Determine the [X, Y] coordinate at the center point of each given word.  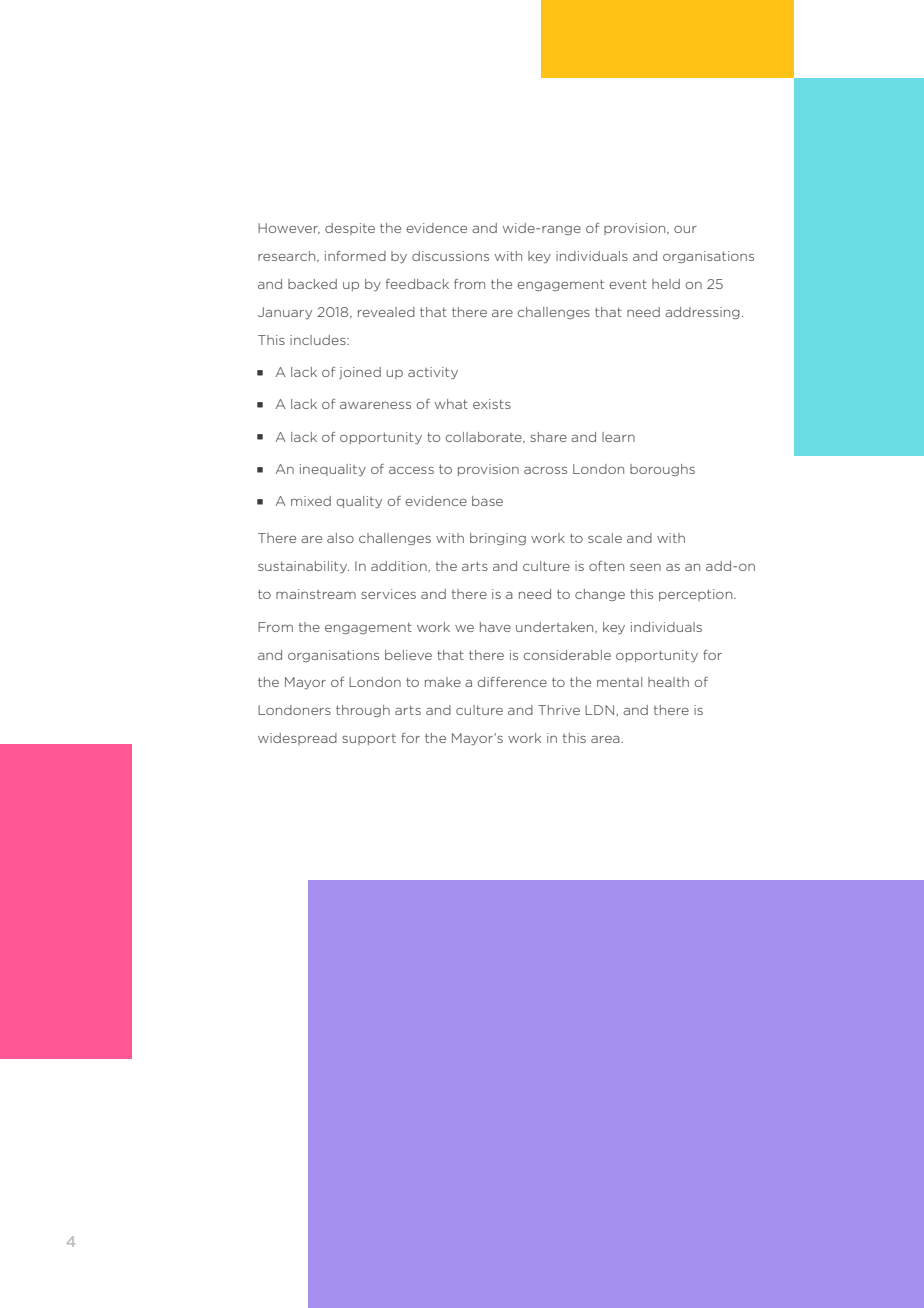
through [363, 711]
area [606, 739]
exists [492, 404]
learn [618, 437]
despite [350, 229]
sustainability [303, 567]
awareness [375, 405]
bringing [498, 539]
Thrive [559, 710]
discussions [450, 256]
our [685, 229]
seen [645, 567]
